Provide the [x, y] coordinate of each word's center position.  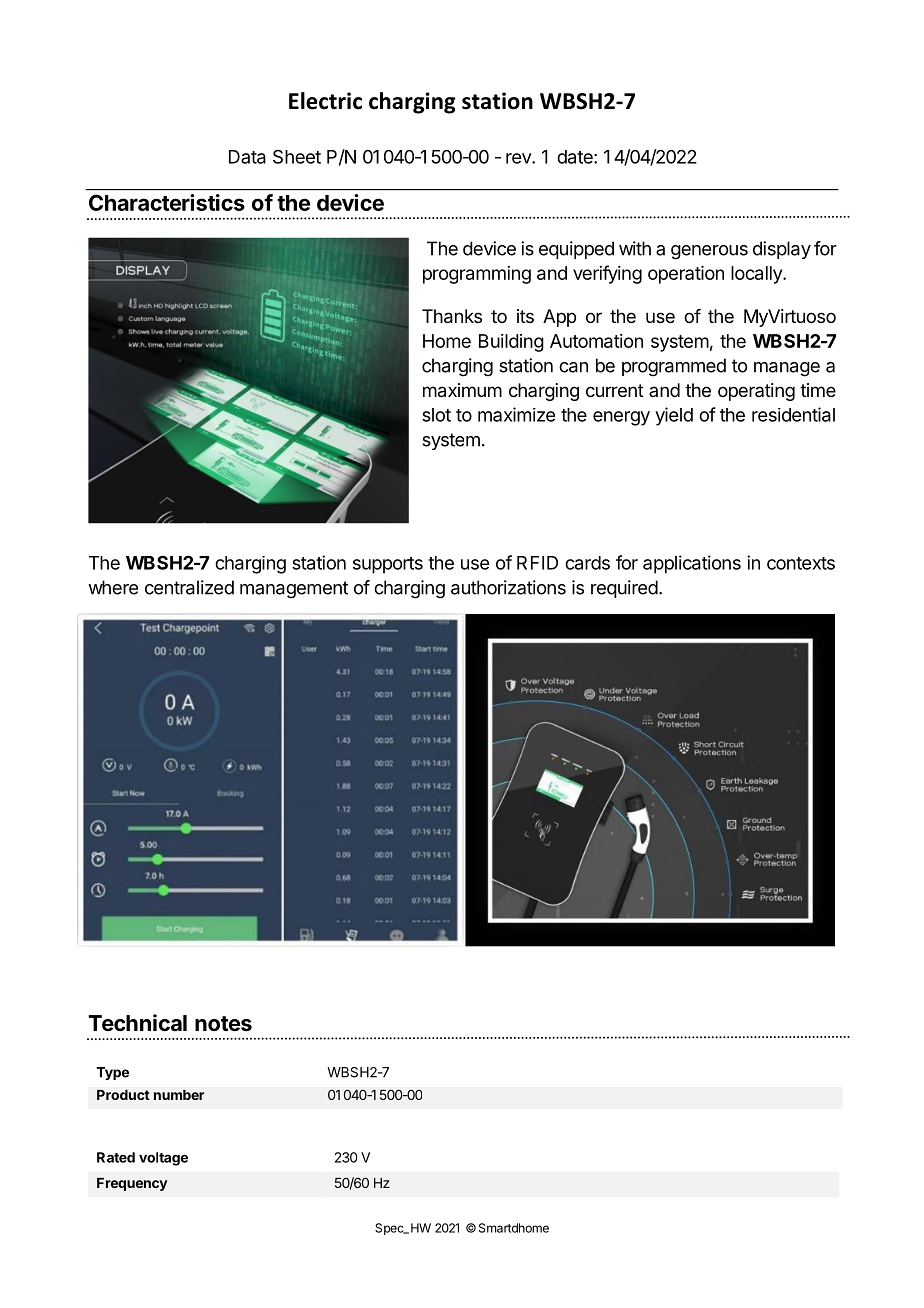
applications [692, 564]
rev [519, 158]
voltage [163, 1159]
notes [223, 1024]
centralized [189, 587]
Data [247, 157]
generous [709, 252]
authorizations [508, 587]
